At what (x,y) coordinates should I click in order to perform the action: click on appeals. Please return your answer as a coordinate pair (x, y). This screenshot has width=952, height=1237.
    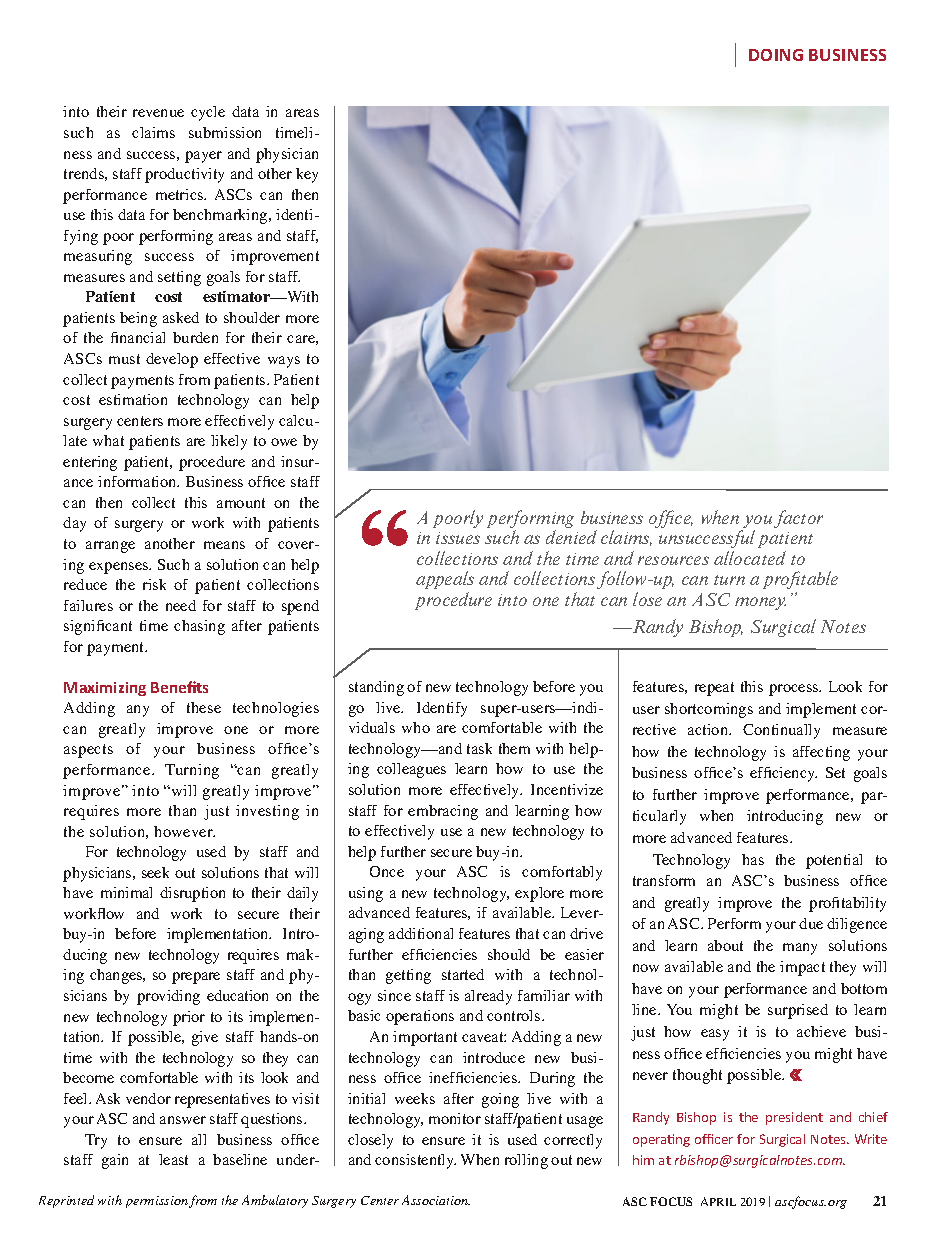
    Looking at the image, I should click on (445, 580).
